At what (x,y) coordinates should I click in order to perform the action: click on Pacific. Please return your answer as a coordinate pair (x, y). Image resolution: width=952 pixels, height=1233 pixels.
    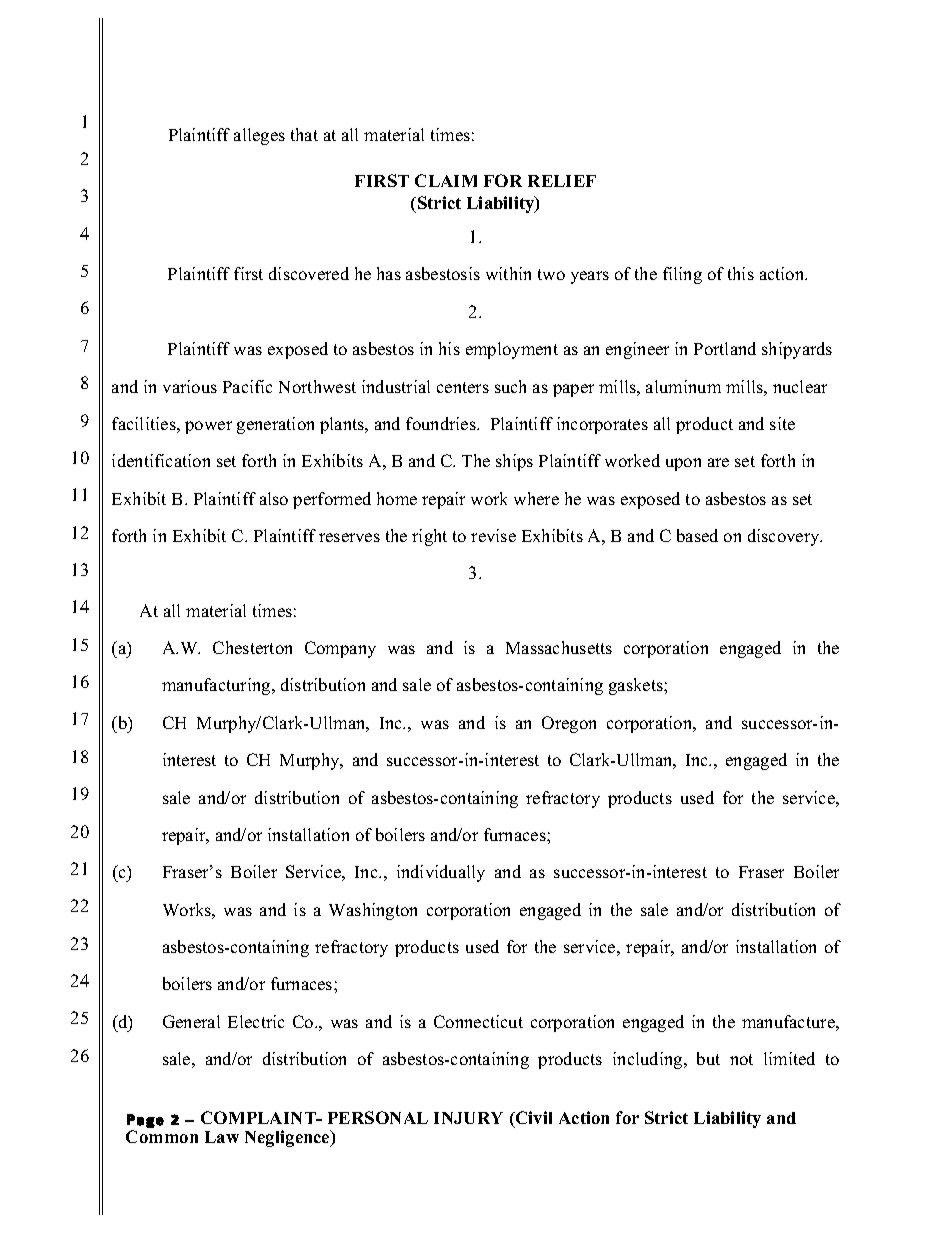
    Looking at the image, I should click on (247, 386).
